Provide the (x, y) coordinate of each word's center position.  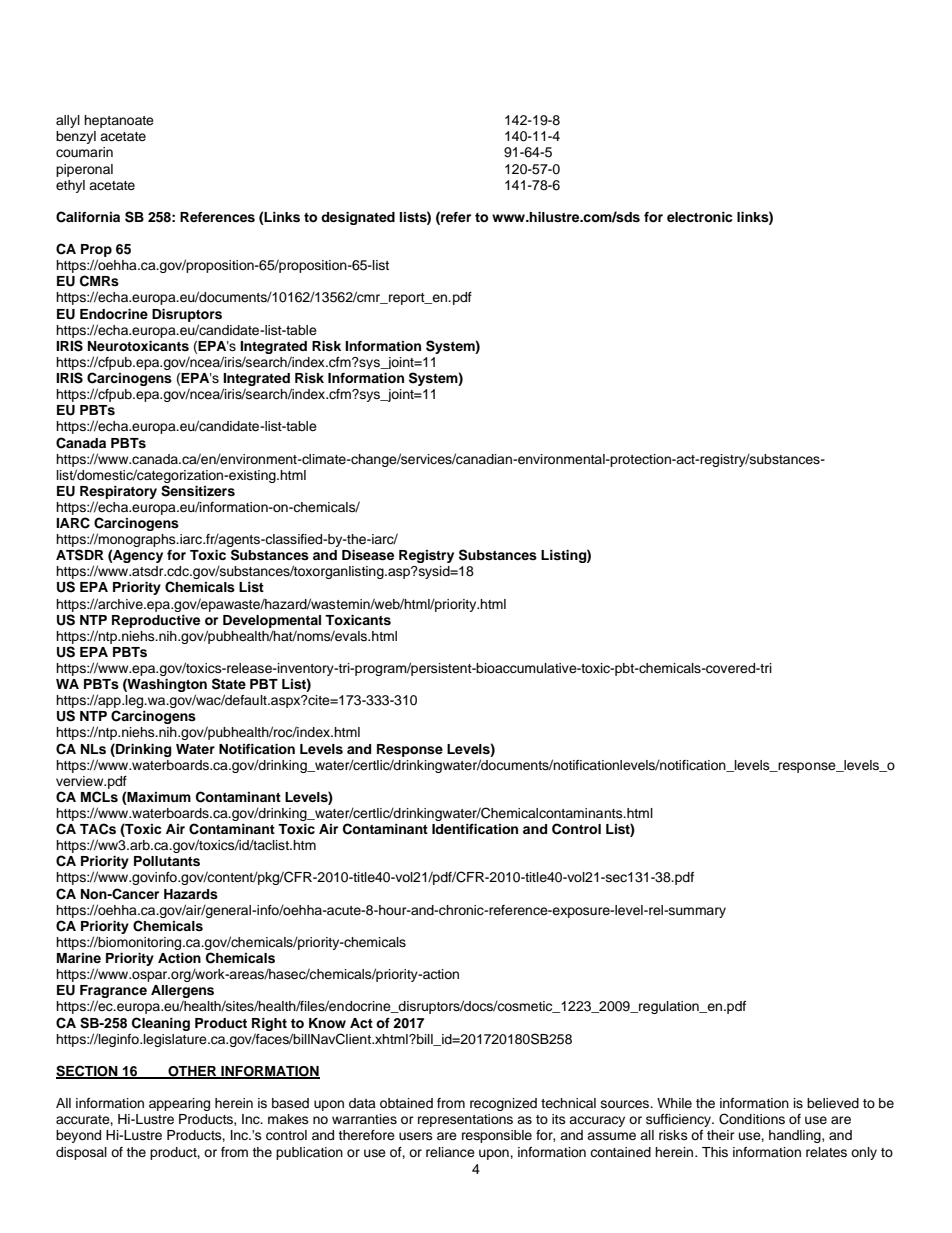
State (229, 684)
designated (358, 218)
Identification (475, 829)
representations (465, 1120)
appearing (179, 1104)
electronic (699, 217)
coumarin (84, 152)
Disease (368, 555)
